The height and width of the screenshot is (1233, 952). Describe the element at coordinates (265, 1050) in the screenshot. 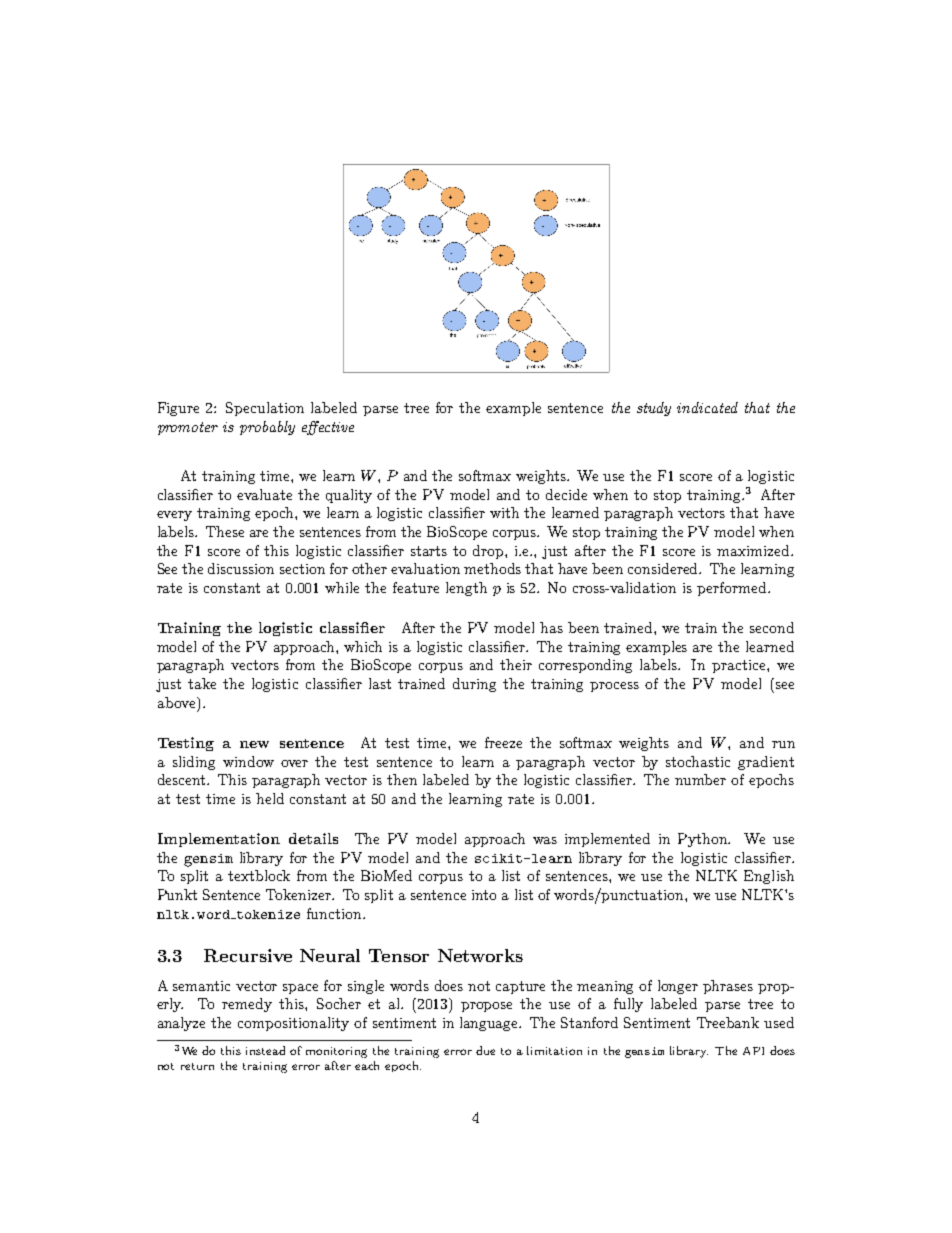

I see `instead` at that location.
